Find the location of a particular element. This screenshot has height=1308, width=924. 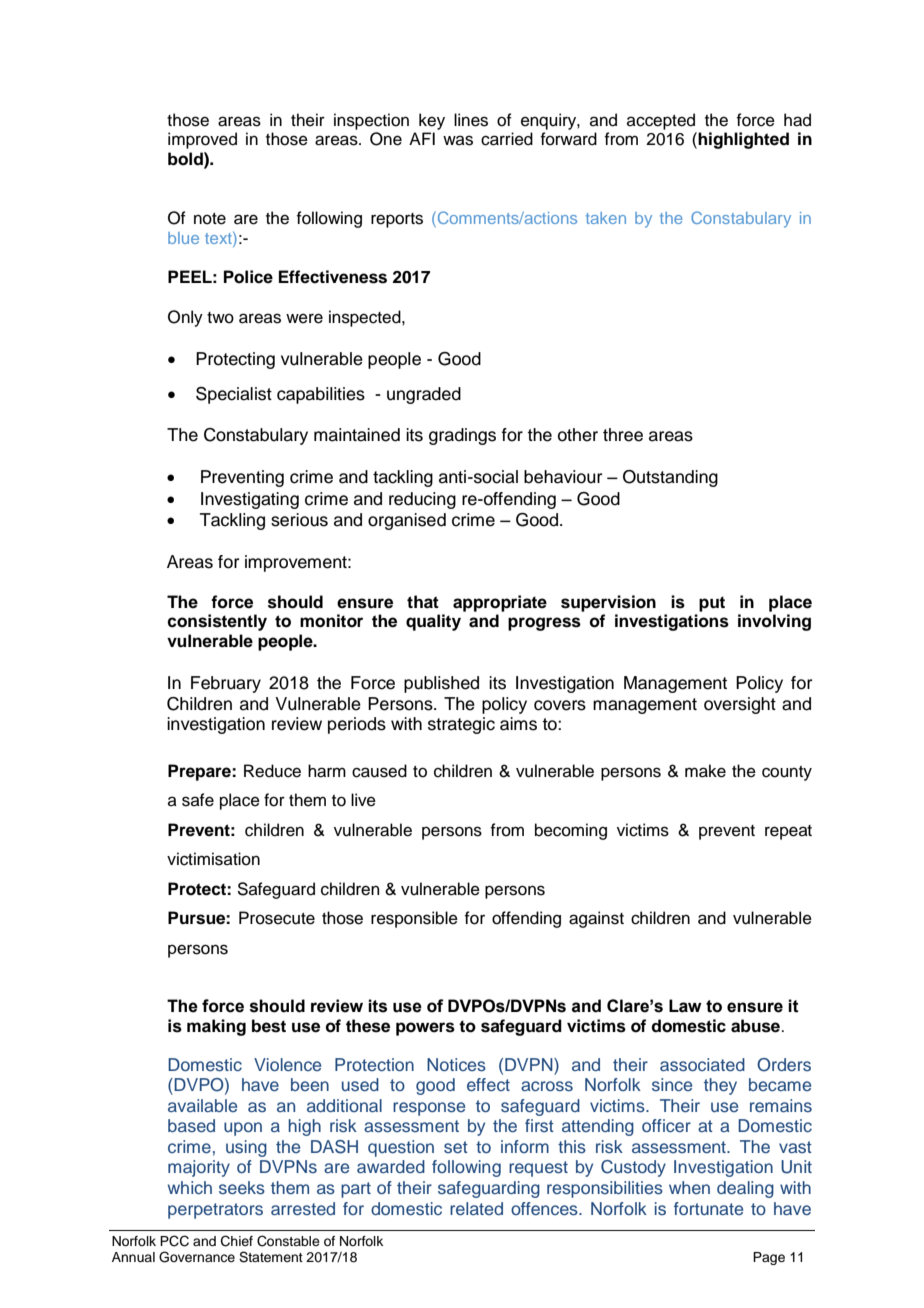

accepted is located at coordinates (661, 121).
